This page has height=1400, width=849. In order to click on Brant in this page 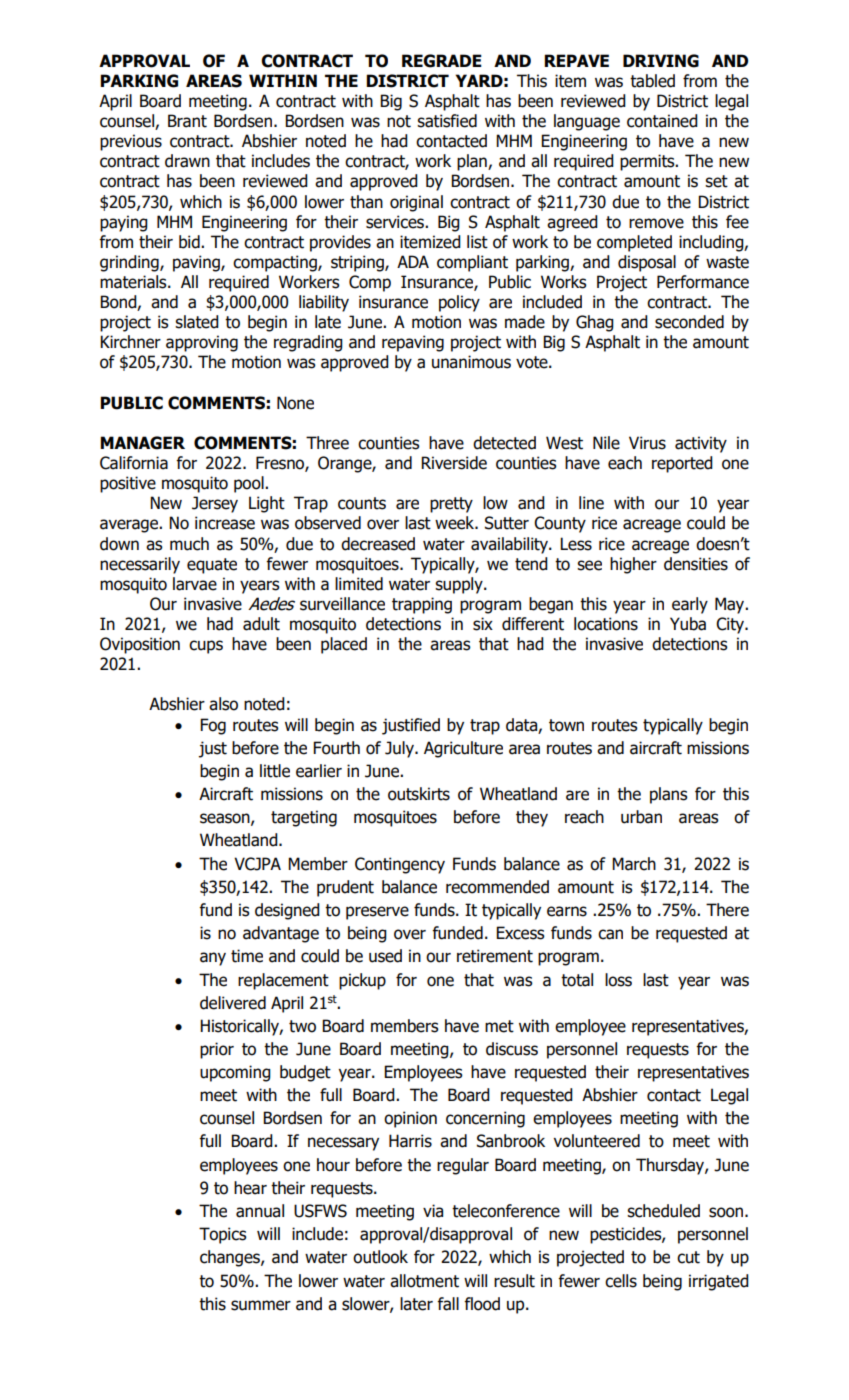, I will do `click(187, 121)`.
